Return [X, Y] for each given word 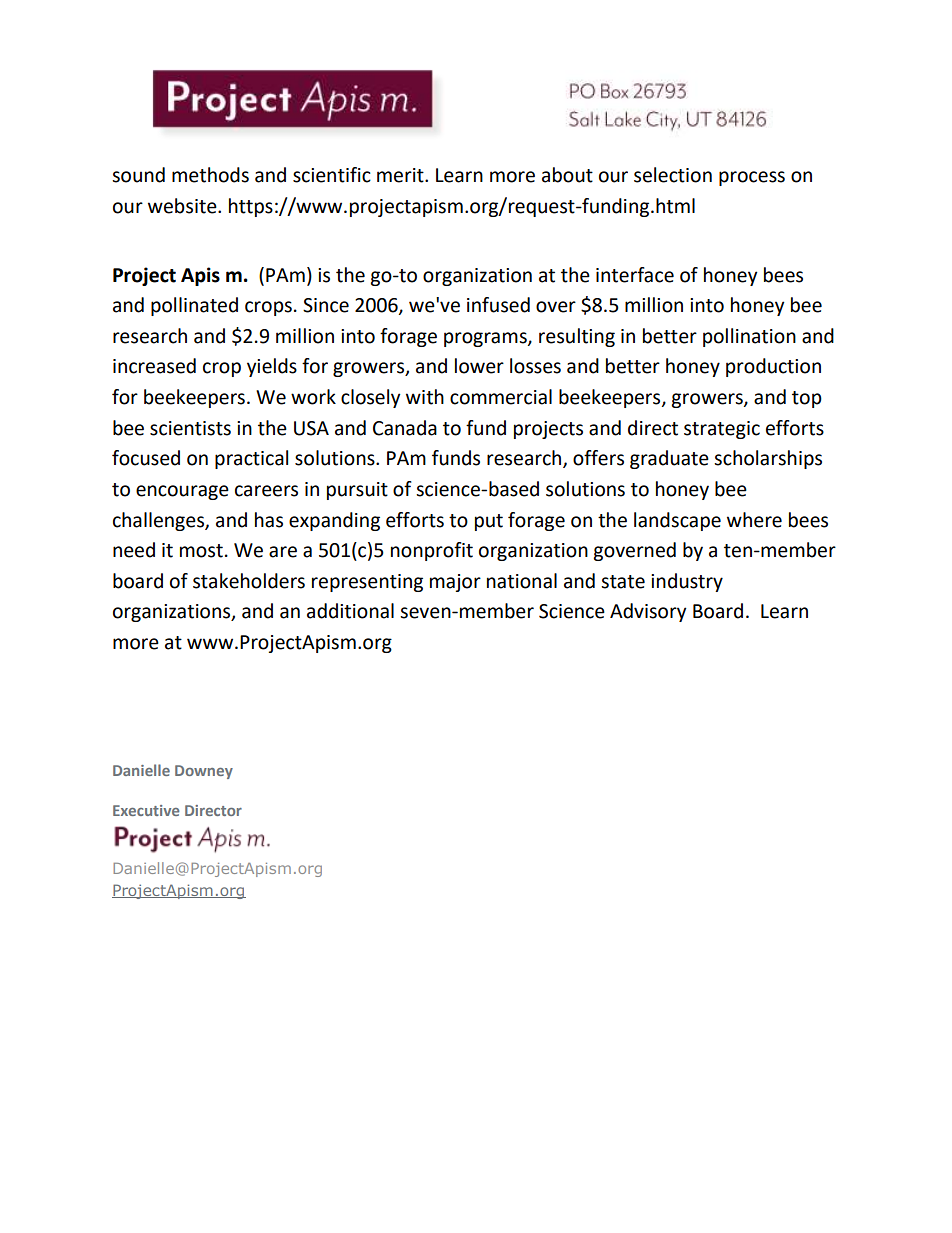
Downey [204, 772]
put [489, 522]
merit [401, 175]
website [183, 206]
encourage [182, 492]
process [752, 178]
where [754, 520]
